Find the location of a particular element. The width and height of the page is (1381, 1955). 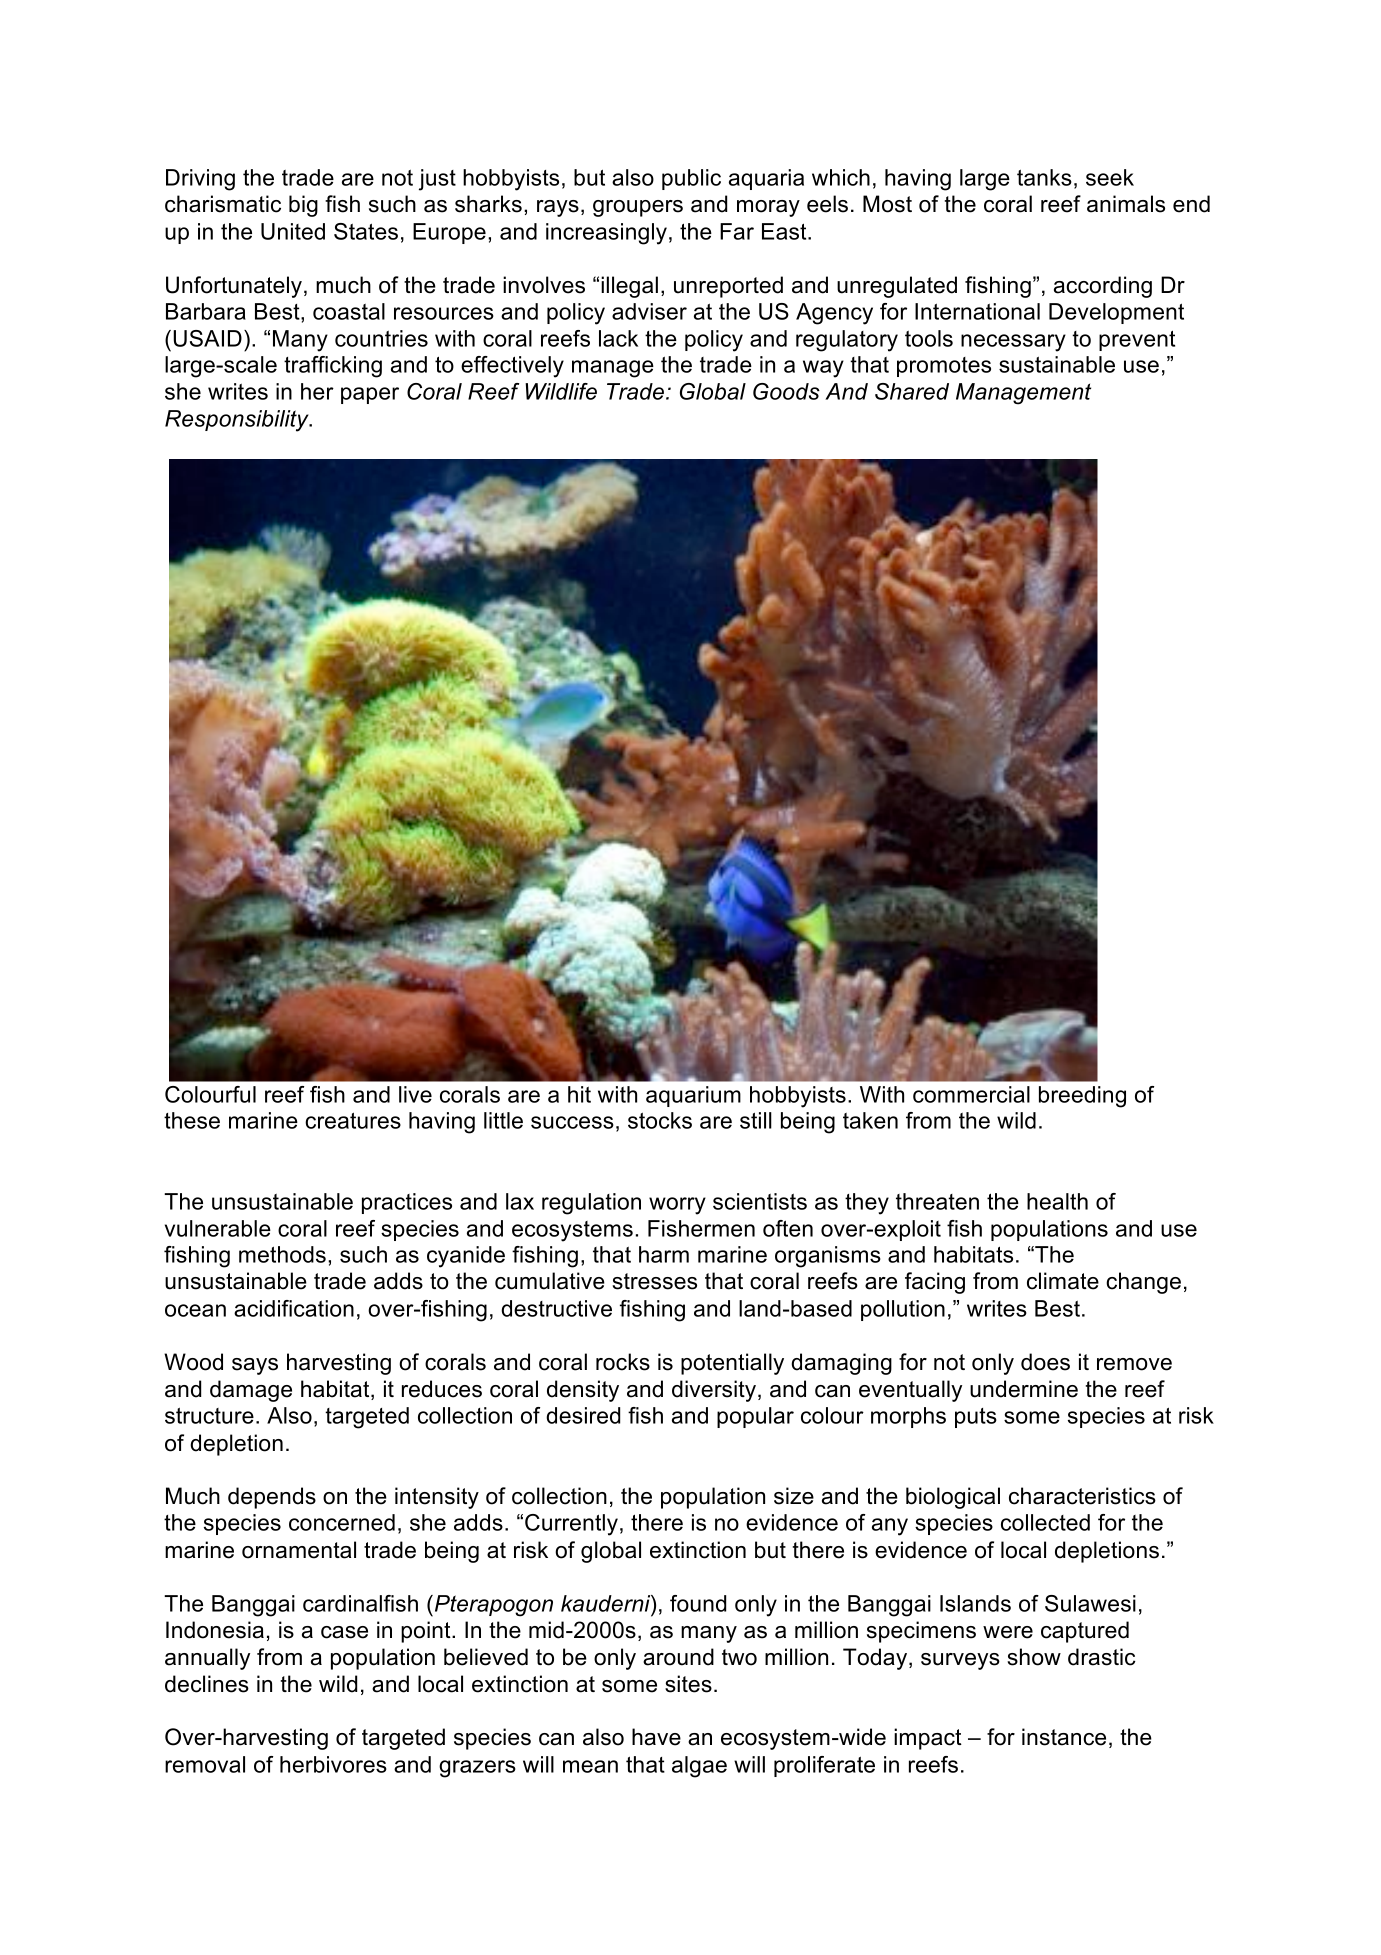

United is located at coordinates (293, 231).
